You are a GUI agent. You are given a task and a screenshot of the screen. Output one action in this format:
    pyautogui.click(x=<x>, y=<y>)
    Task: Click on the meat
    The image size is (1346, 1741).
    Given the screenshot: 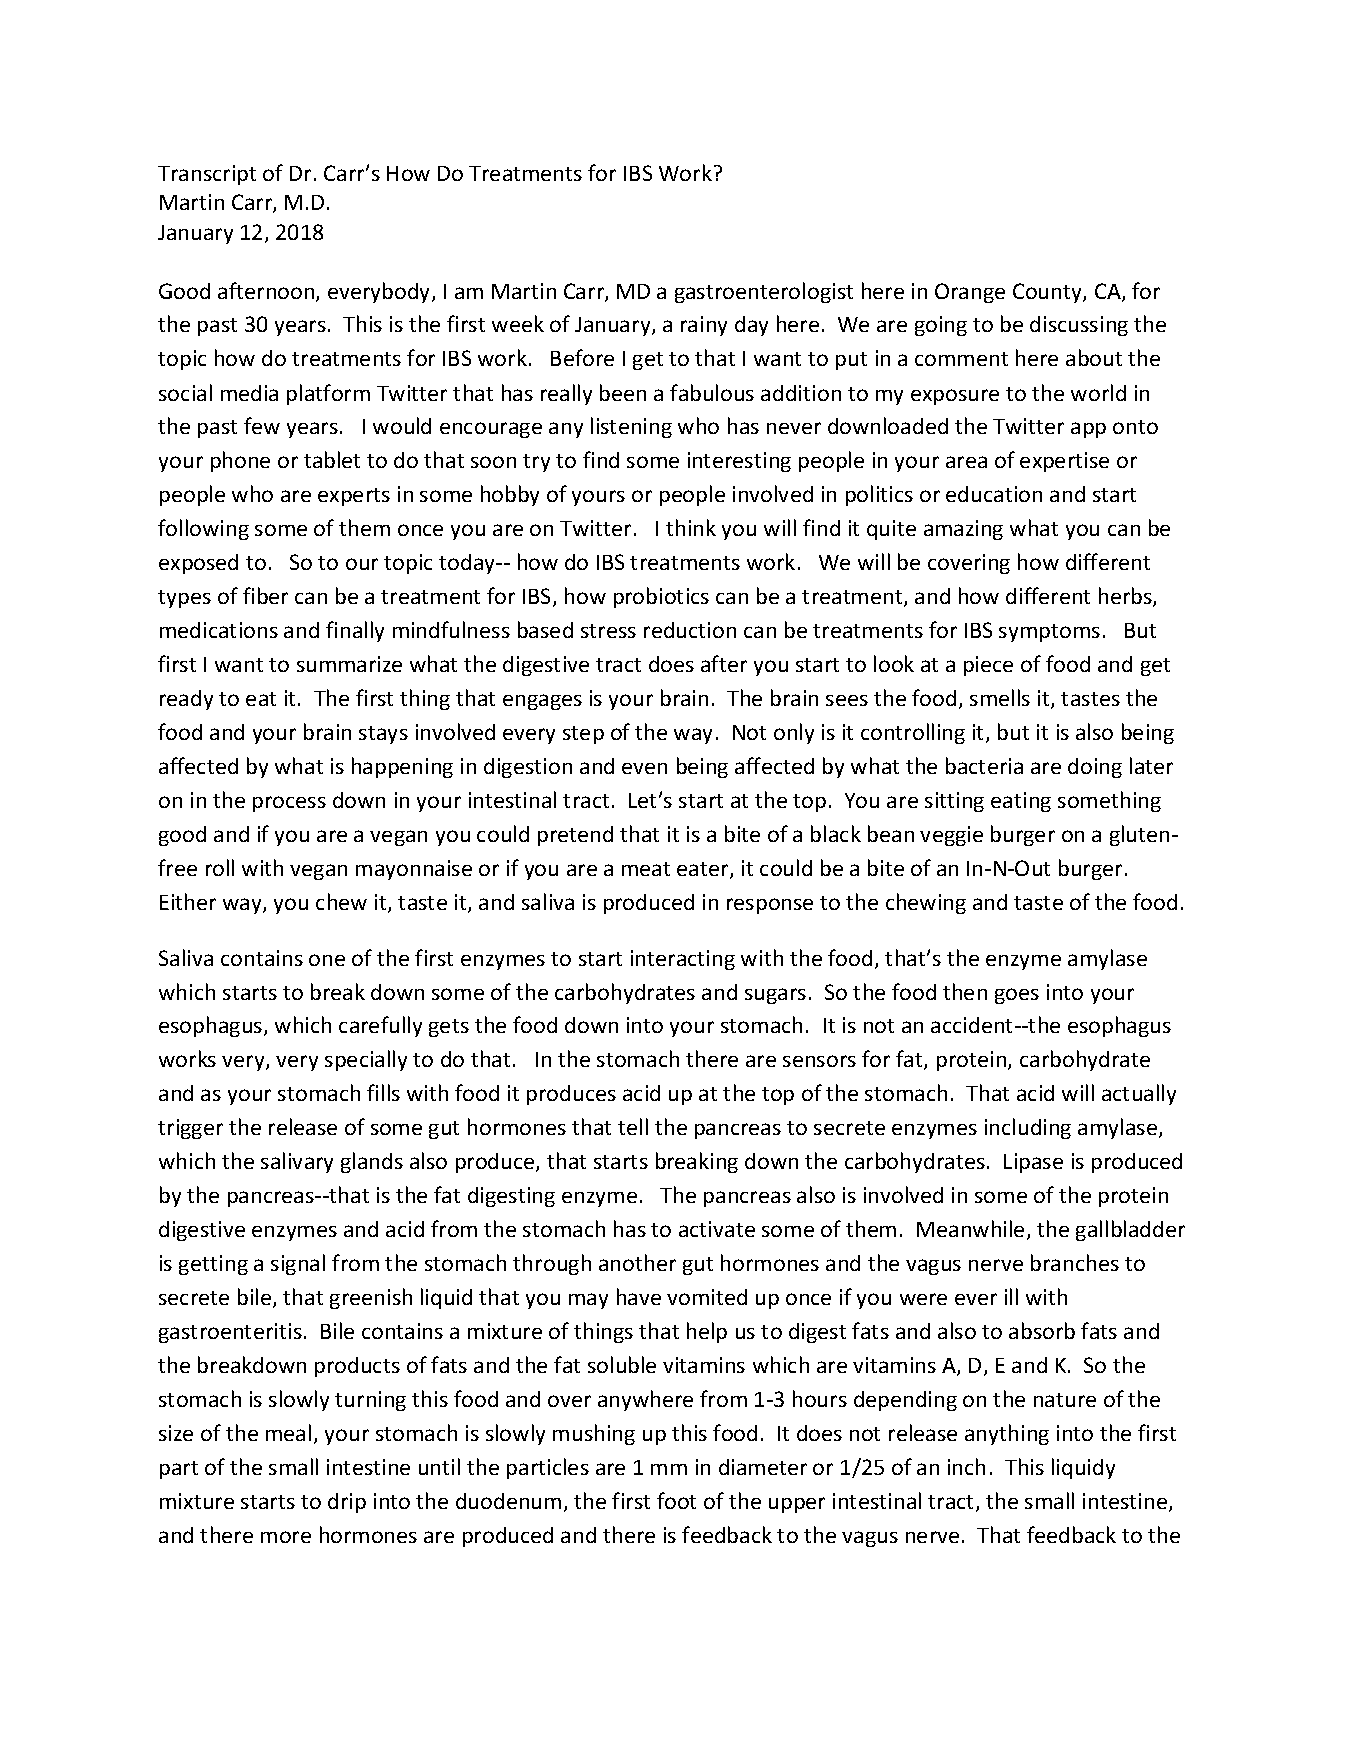 What is the action you would take?
    pyautogui.click(x=646, y=869)
